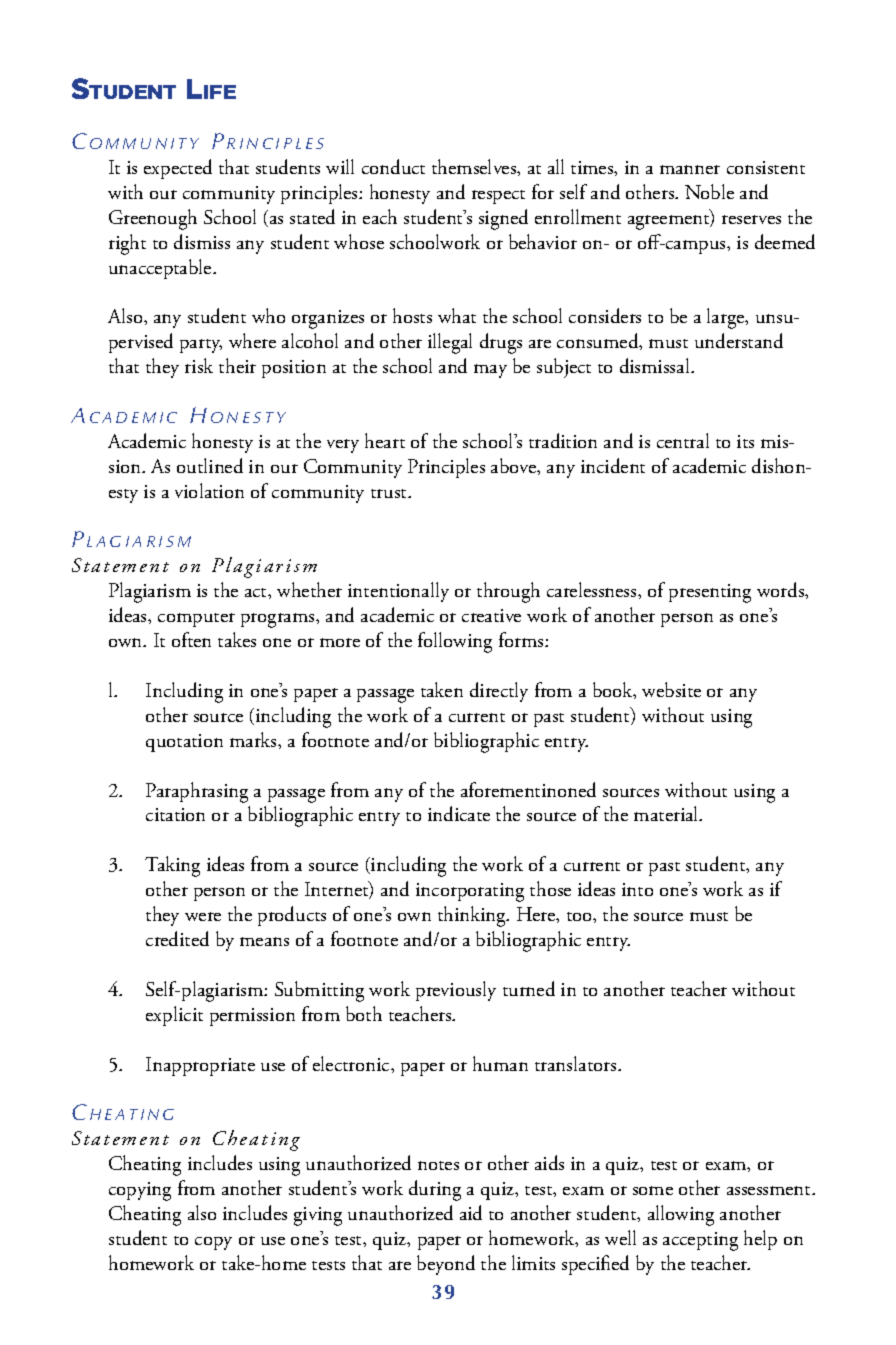 Image resolution: width=896 pixels, height=1345 pixels. Describe the element at coordinates (490, 371) in the document. I see `may` at that location.
